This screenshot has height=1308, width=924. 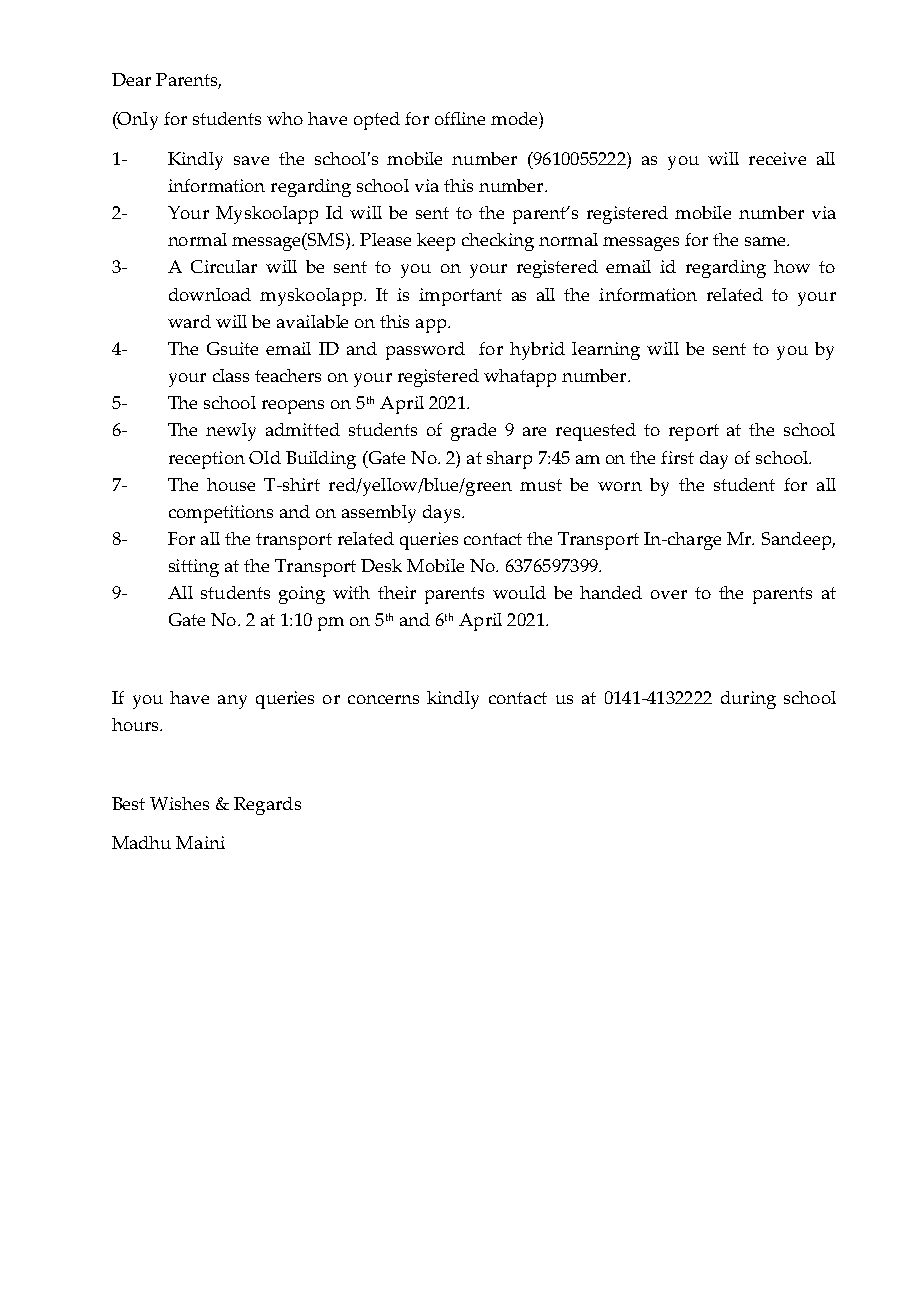 What do you see at coordinates (232, 702) in the screenshot?
I see `any` at bounding box center [232, 702].
